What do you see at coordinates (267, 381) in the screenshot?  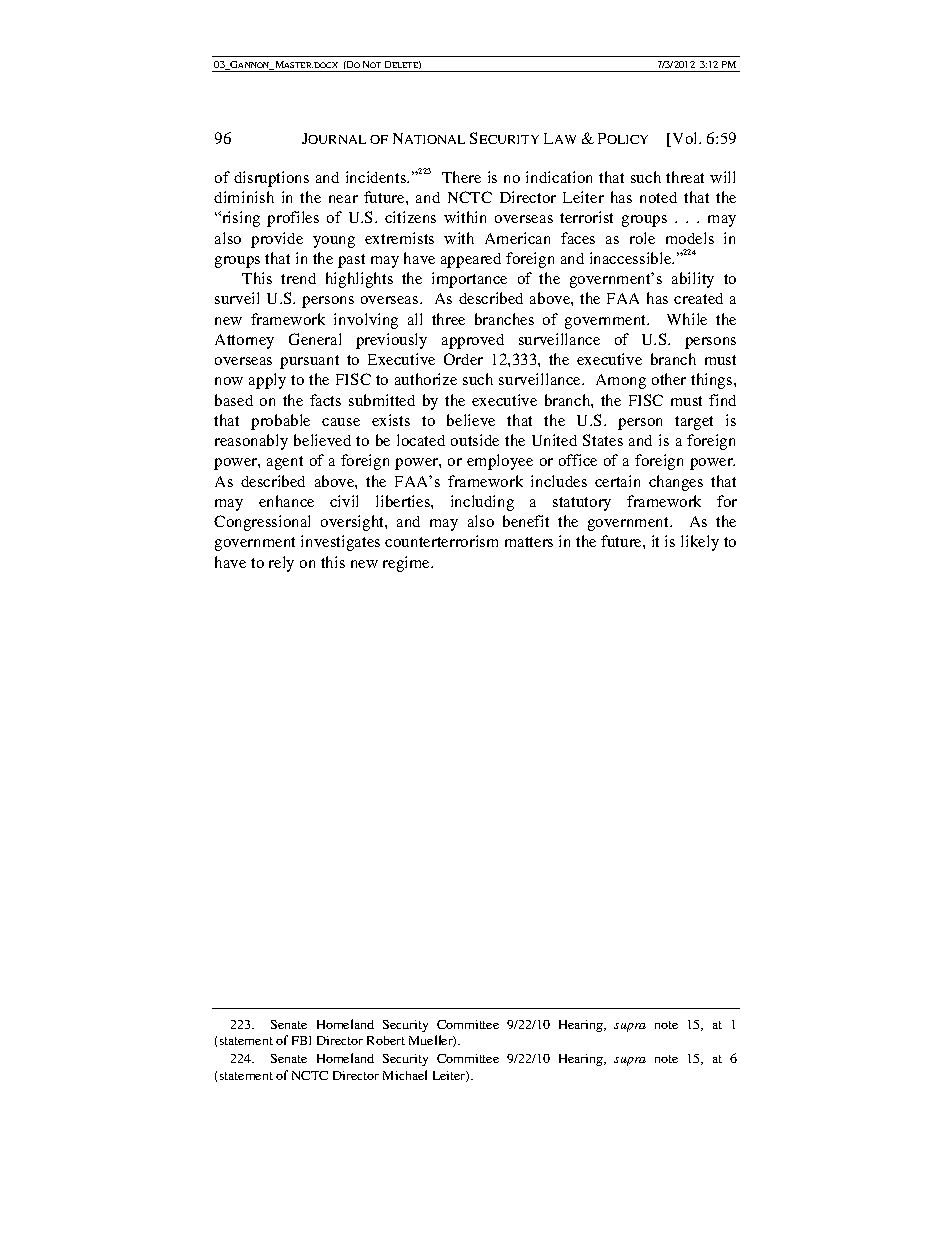 I see `apply` at bounding box center [267, 381].
